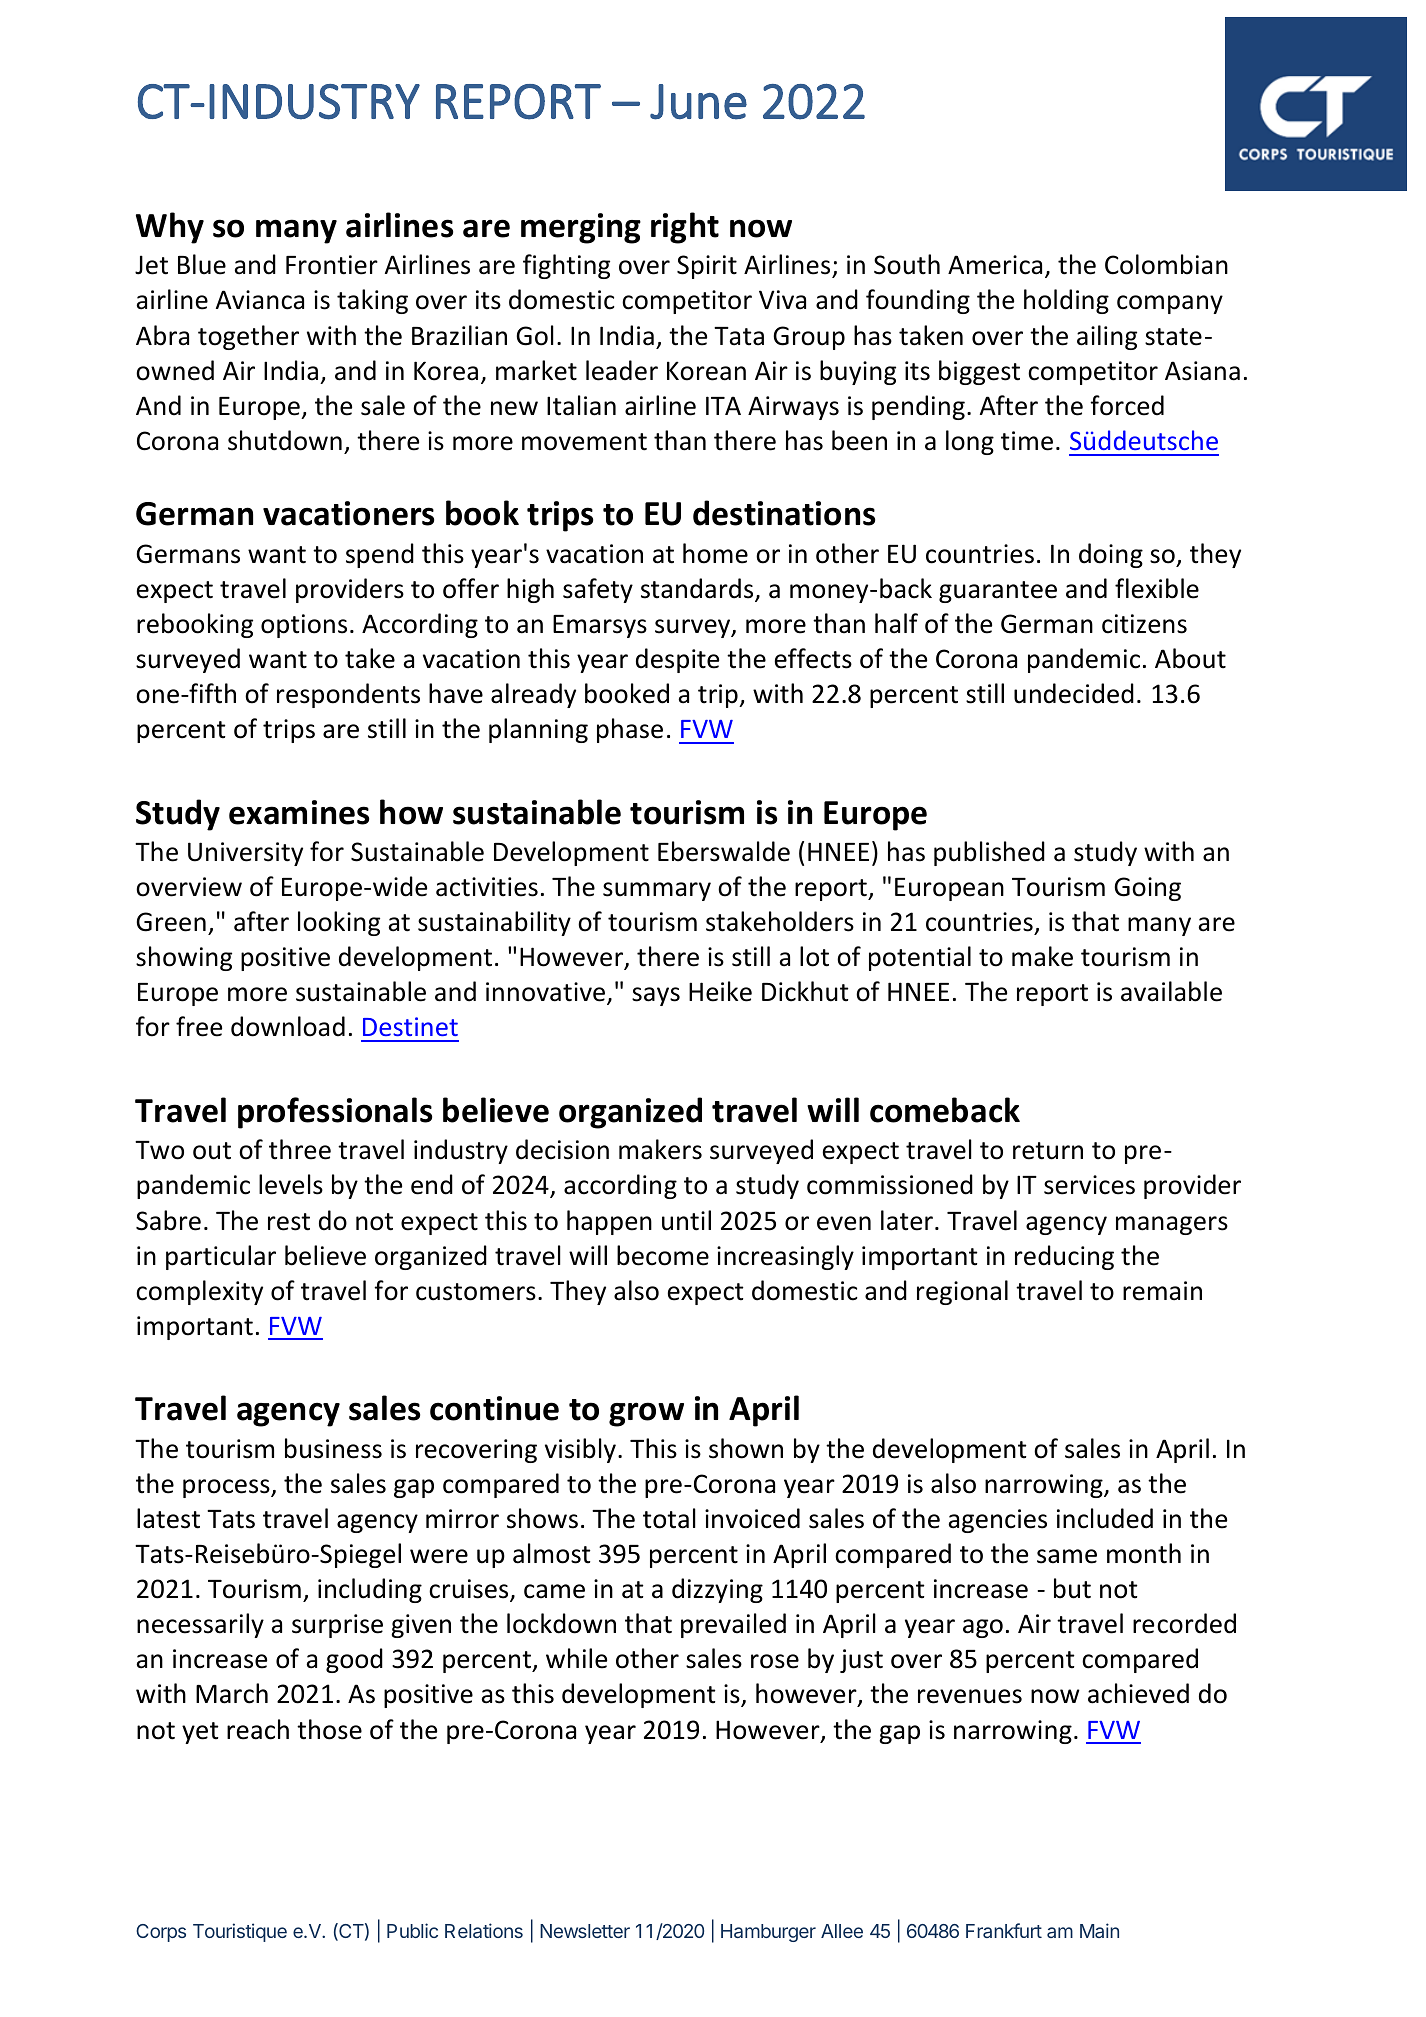 This page has height=2017, width=1426. What do you see at coordinates (657, 891) in the page?
I see `summary` at bounding box center [657, 891].
